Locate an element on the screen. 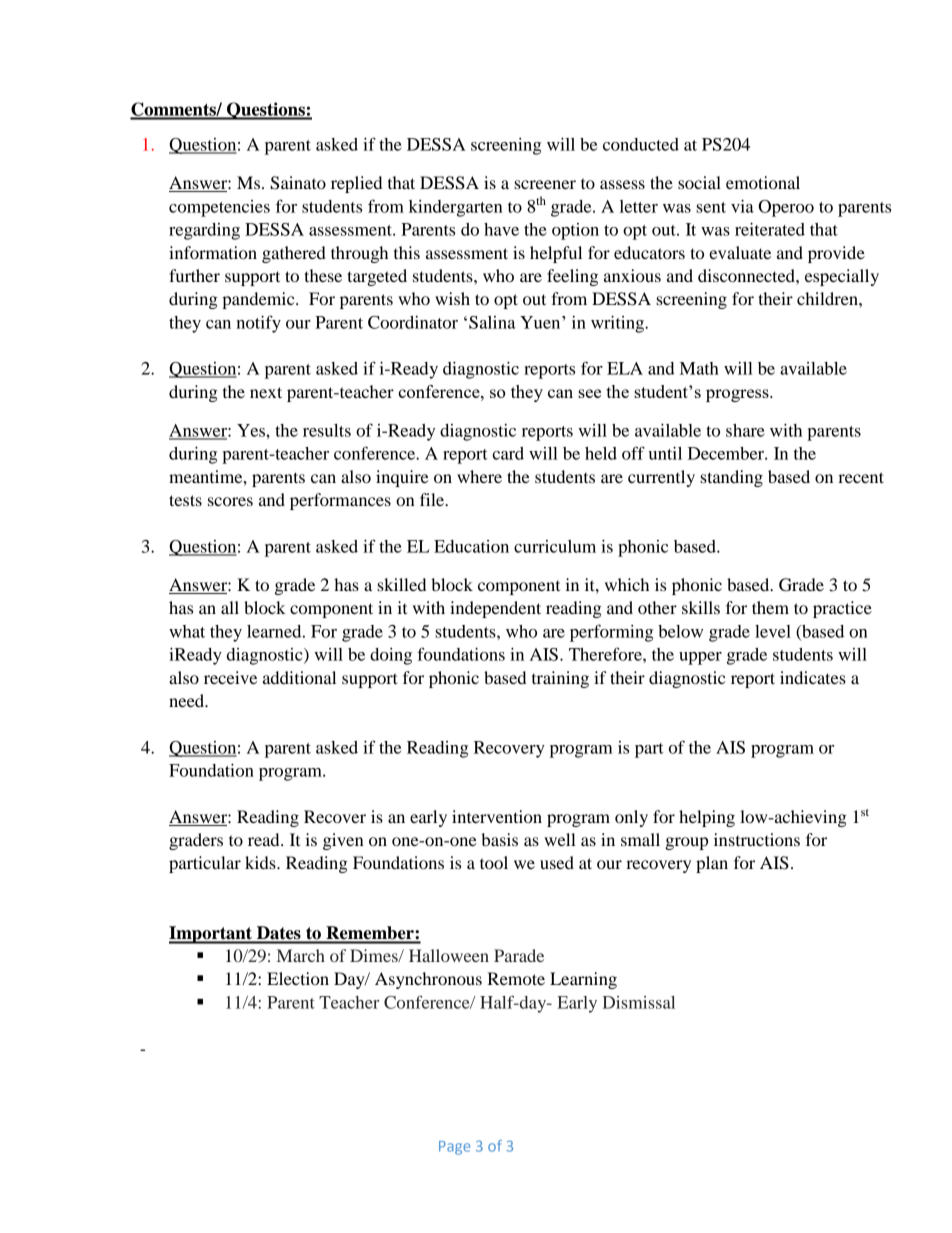 This screenshot has width=952, height=1233. Page is located at coordinates (454, 1148).
